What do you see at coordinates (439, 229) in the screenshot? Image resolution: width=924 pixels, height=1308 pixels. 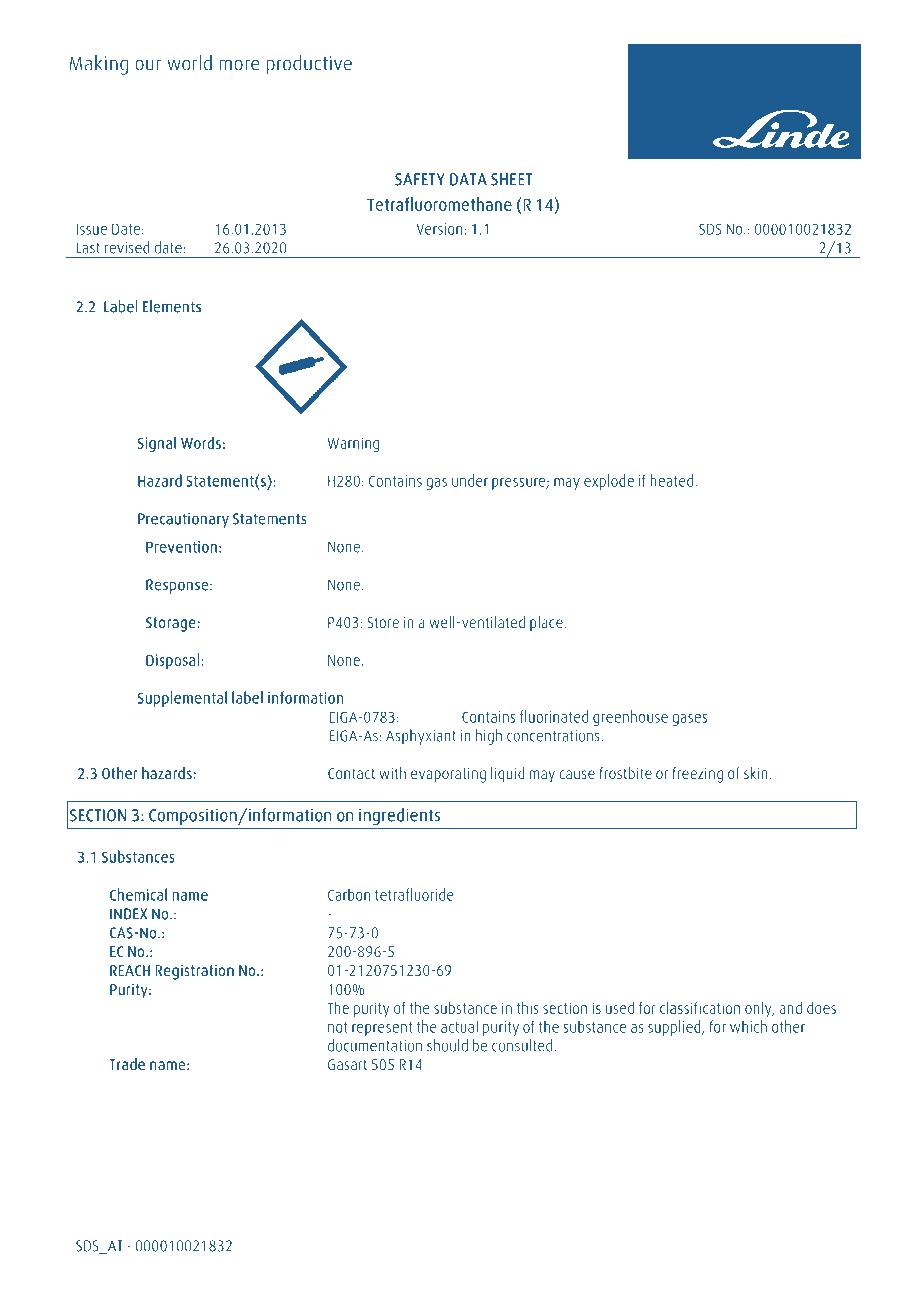 I see `Version` at bounding box center [439, 229].
